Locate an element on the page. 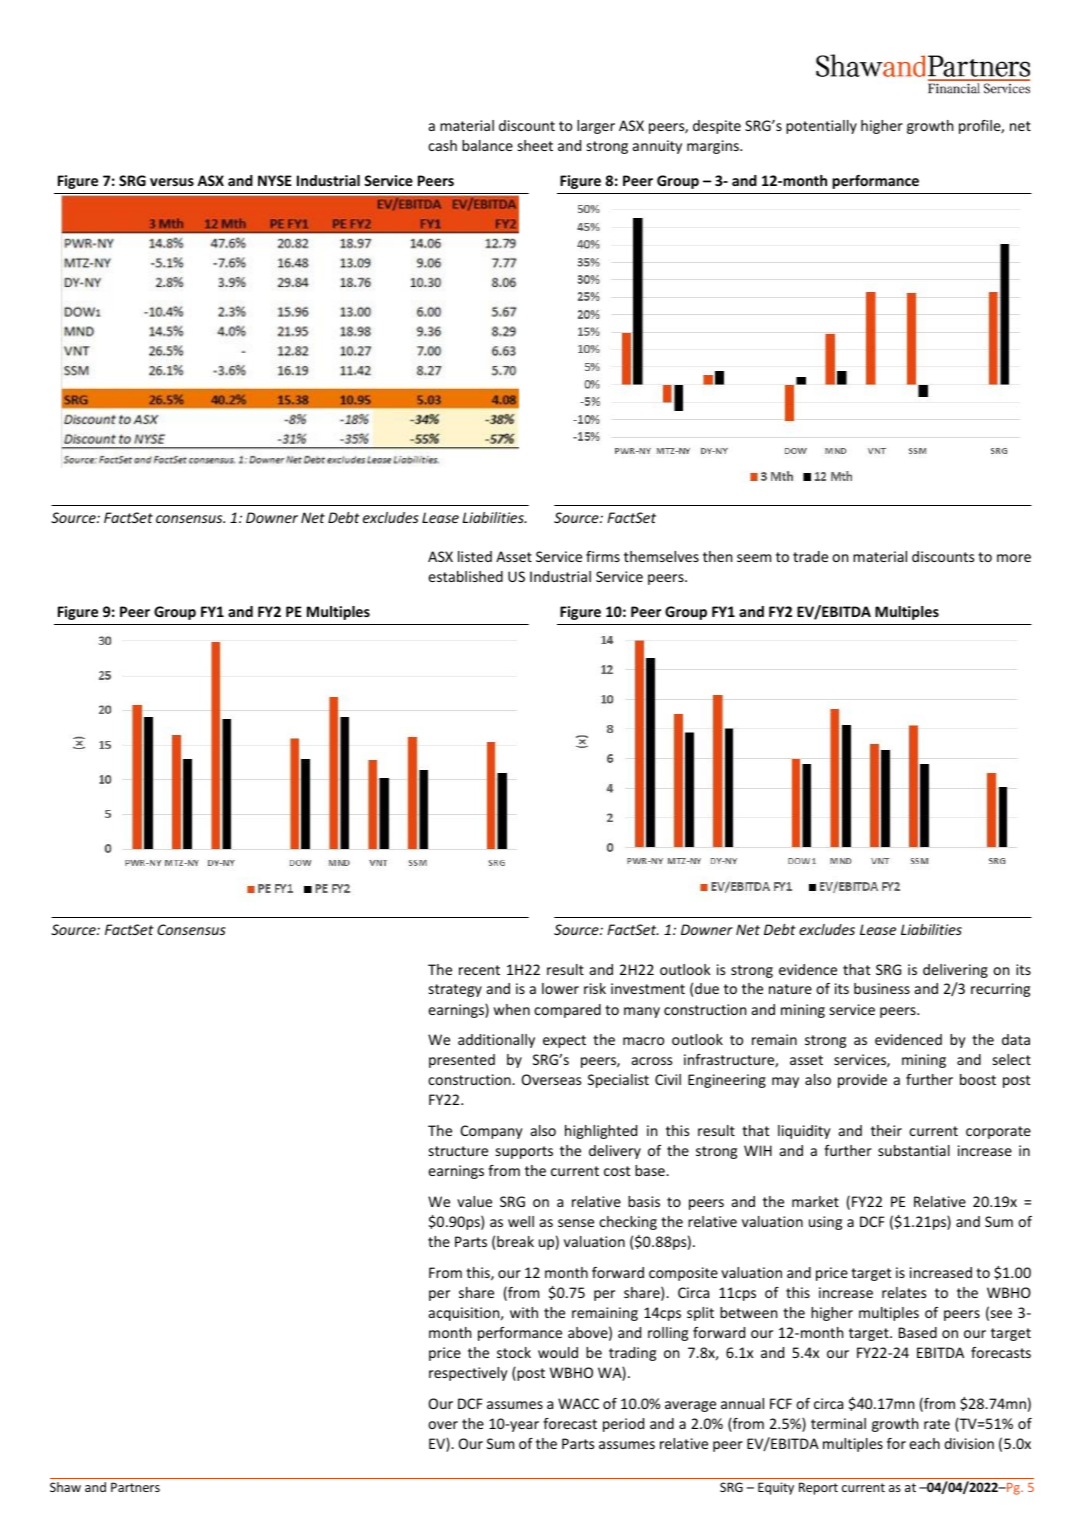  Partners is located at coordinates (135, 1487).
